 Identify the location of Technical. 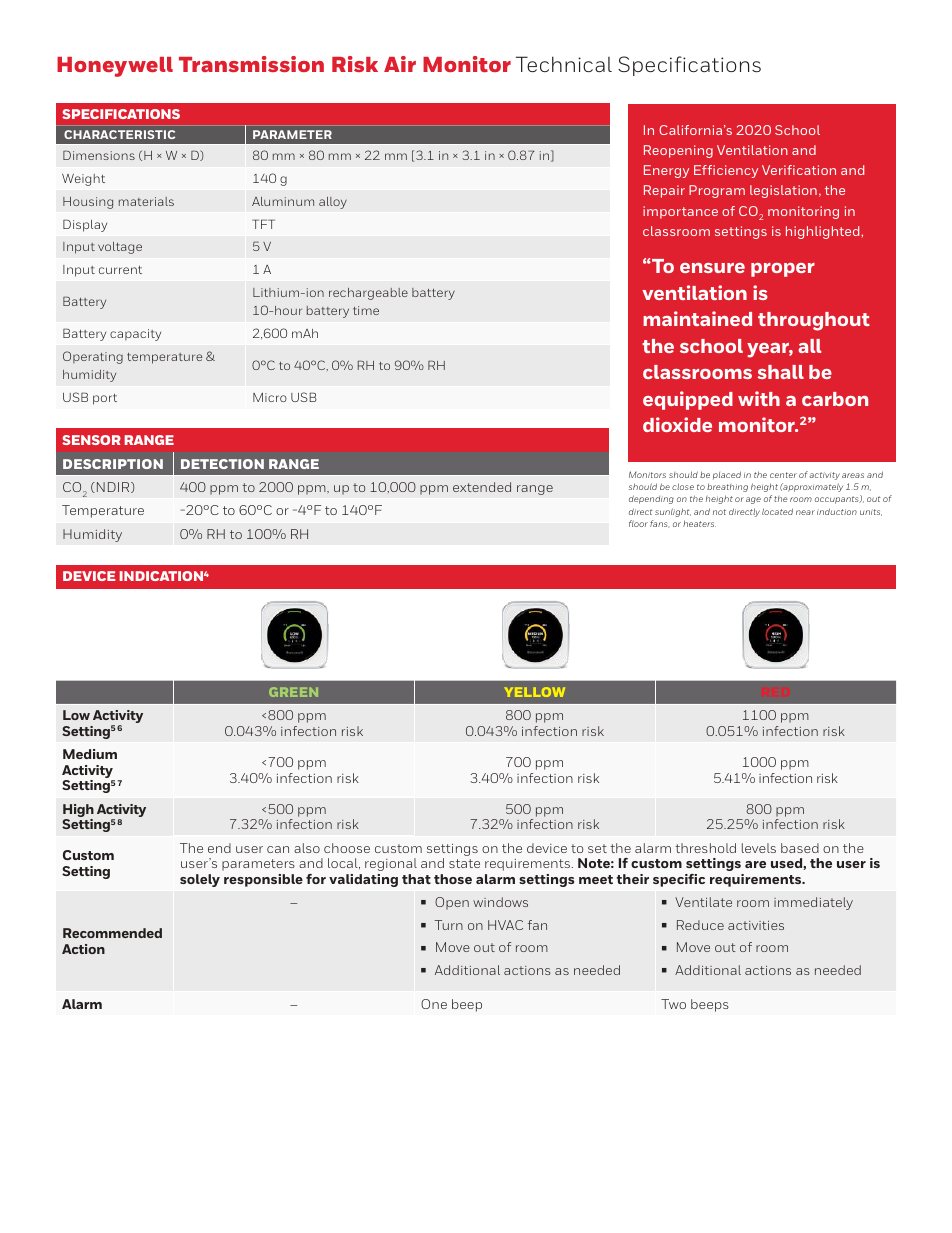
(564, 64).
